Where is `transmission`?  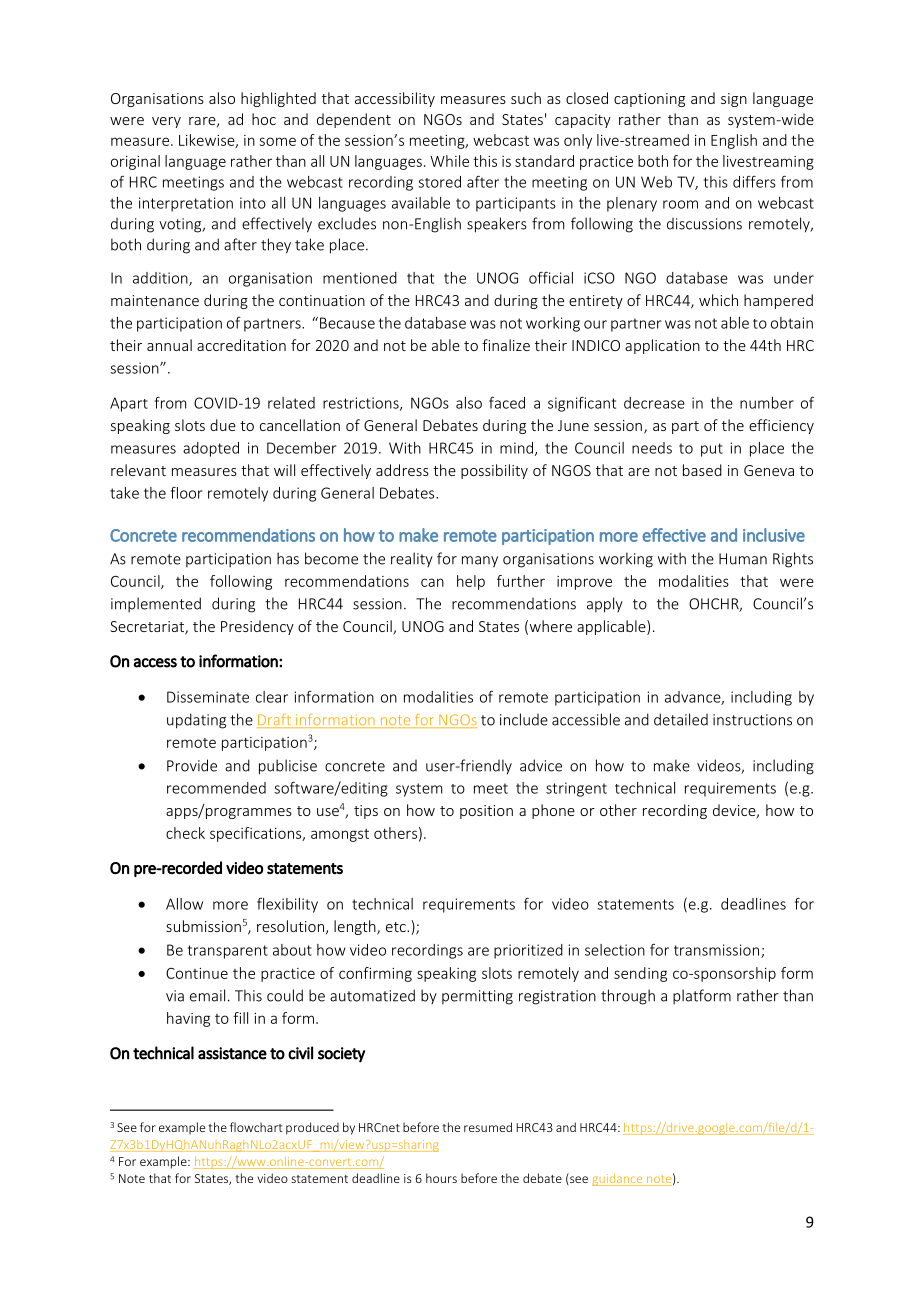
transmission is located at coordinates (716, 950).
